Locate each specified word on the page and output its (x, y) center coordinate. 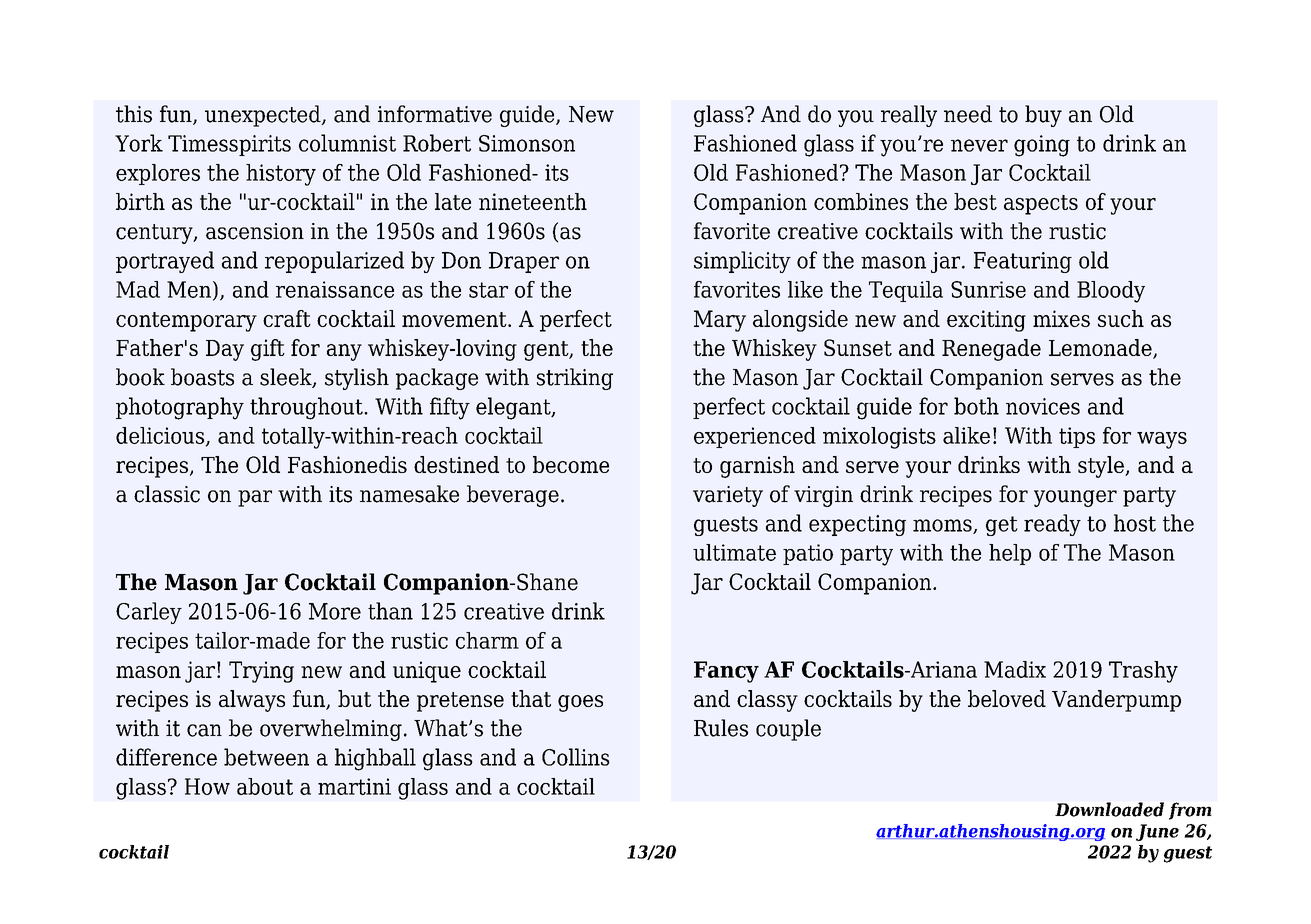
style (1102, 467)
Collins (576, 757)
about (265, 786)
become (571, 464)
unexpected (264, 116)
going (1042, 146)
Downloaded (1109, 809)
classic (167, 494)
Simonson (527, 143)
